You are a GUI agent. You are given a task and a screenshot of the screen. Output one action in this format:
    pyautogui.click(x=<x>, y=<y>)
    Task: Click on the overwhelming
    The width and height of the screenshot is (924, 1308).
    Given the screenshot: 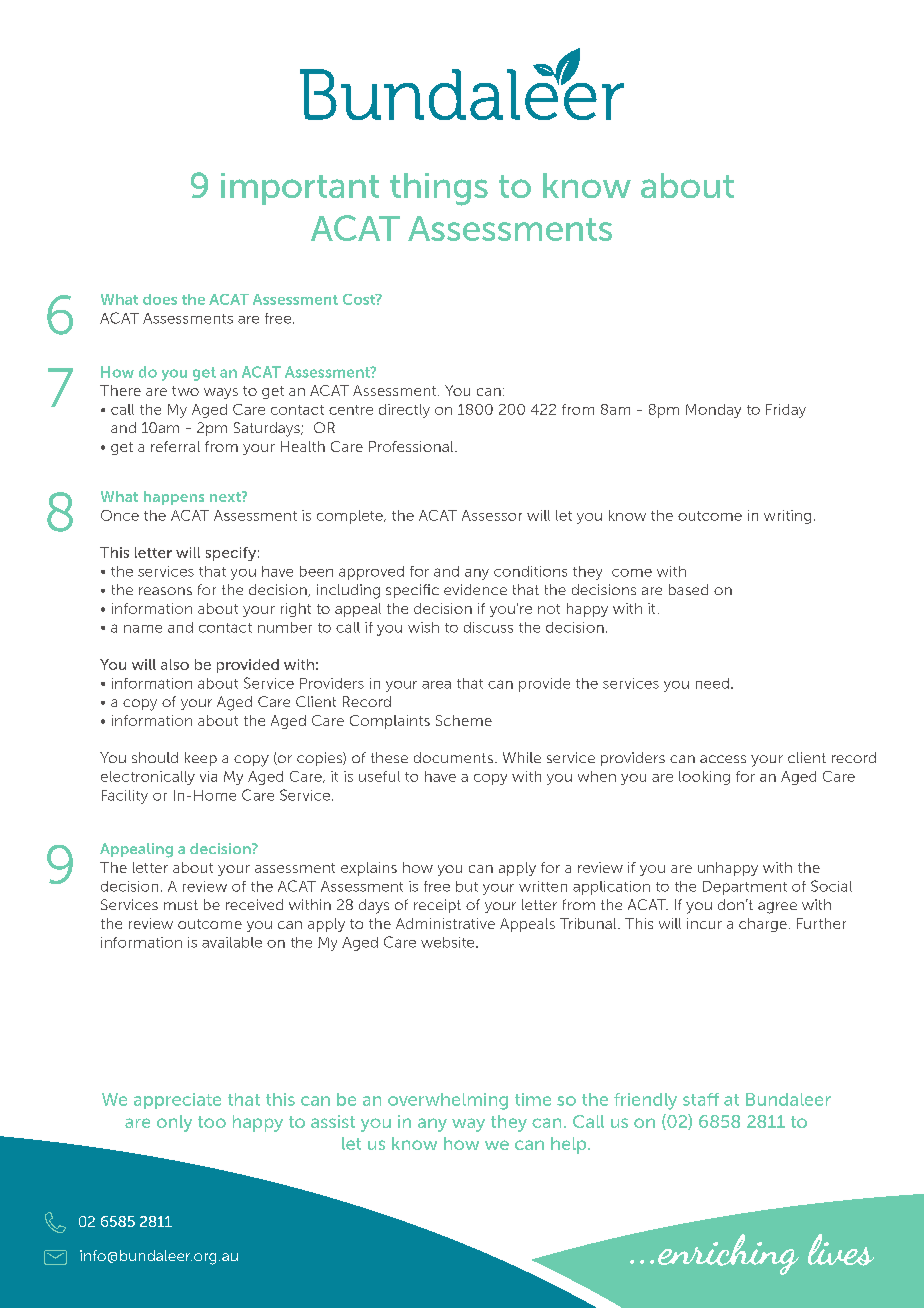 What is the action you would take?
    pyautogui.click(x=448, y=1101)
